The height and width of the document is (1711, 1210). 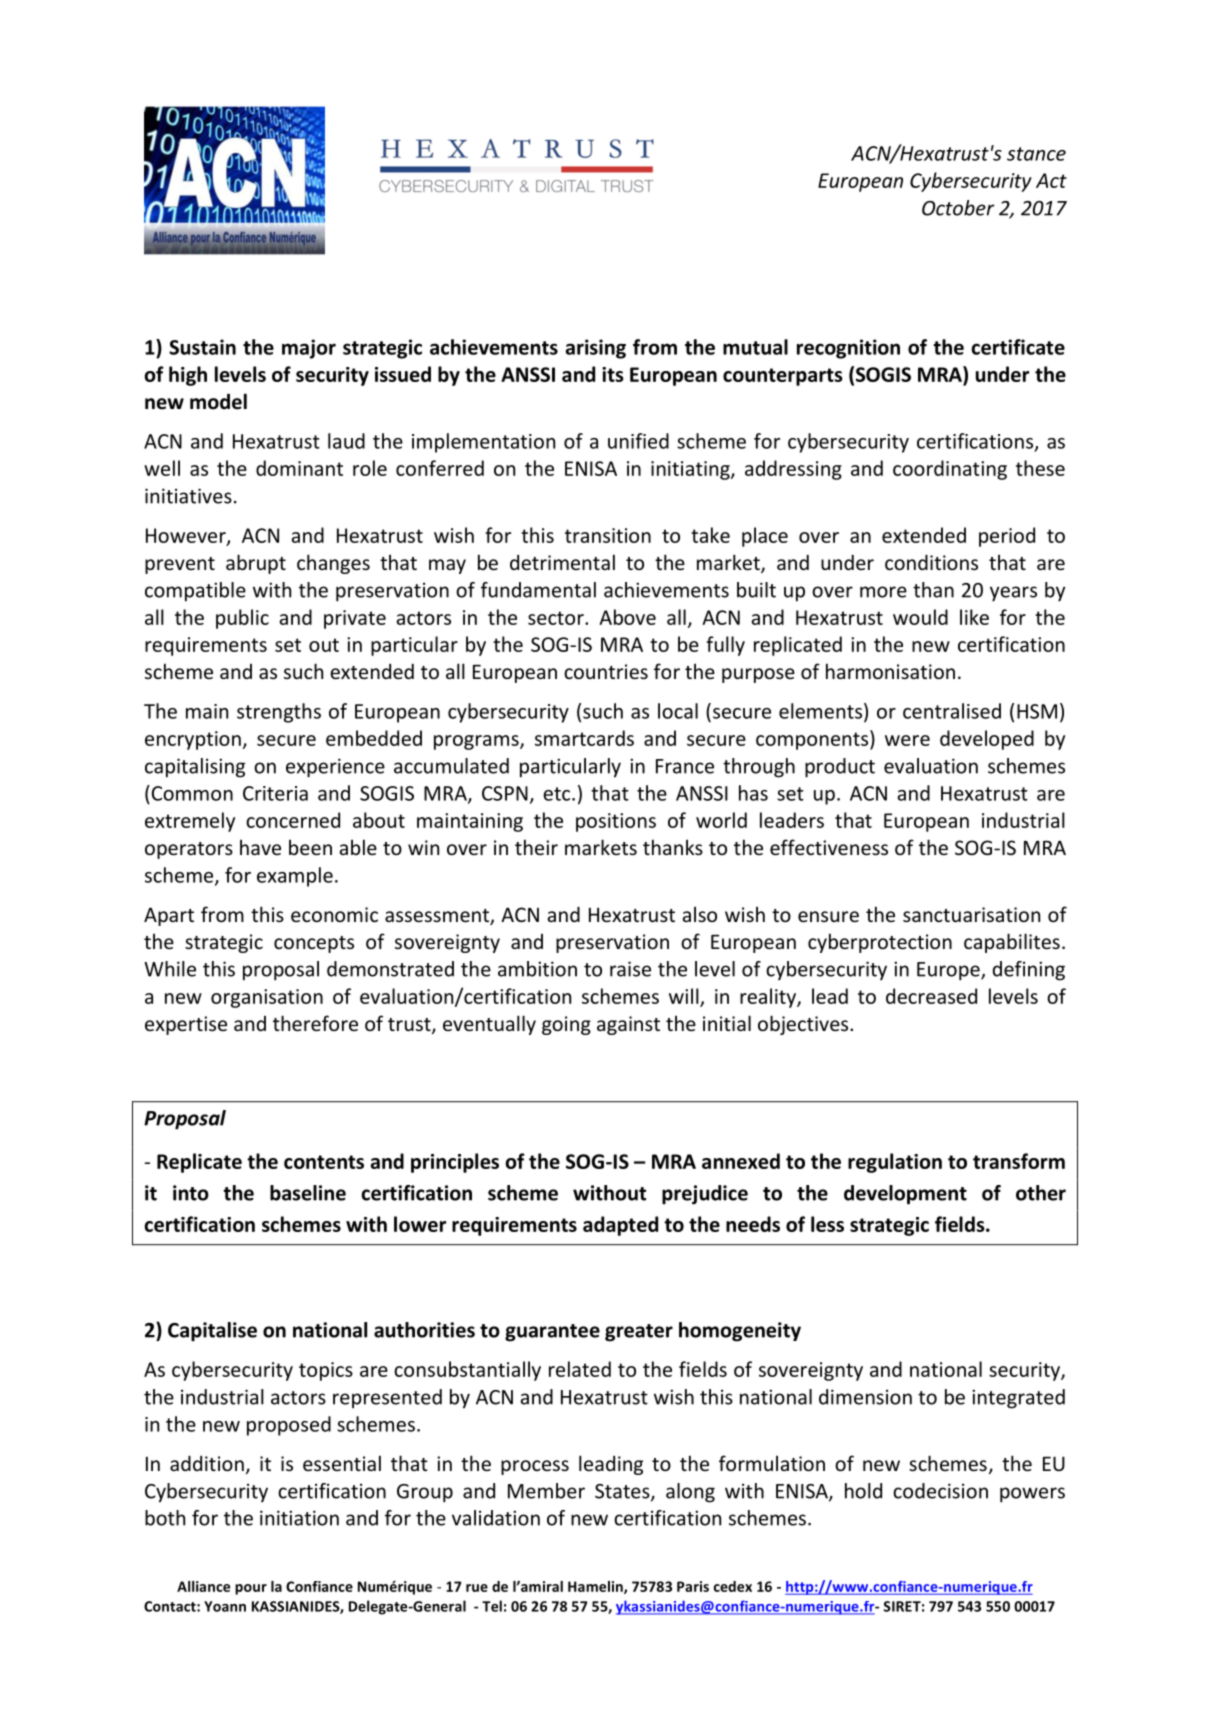 What do you see at coordinates (251, 1589) in the document?
I see `pour` at bounding box center [251, 1589].
